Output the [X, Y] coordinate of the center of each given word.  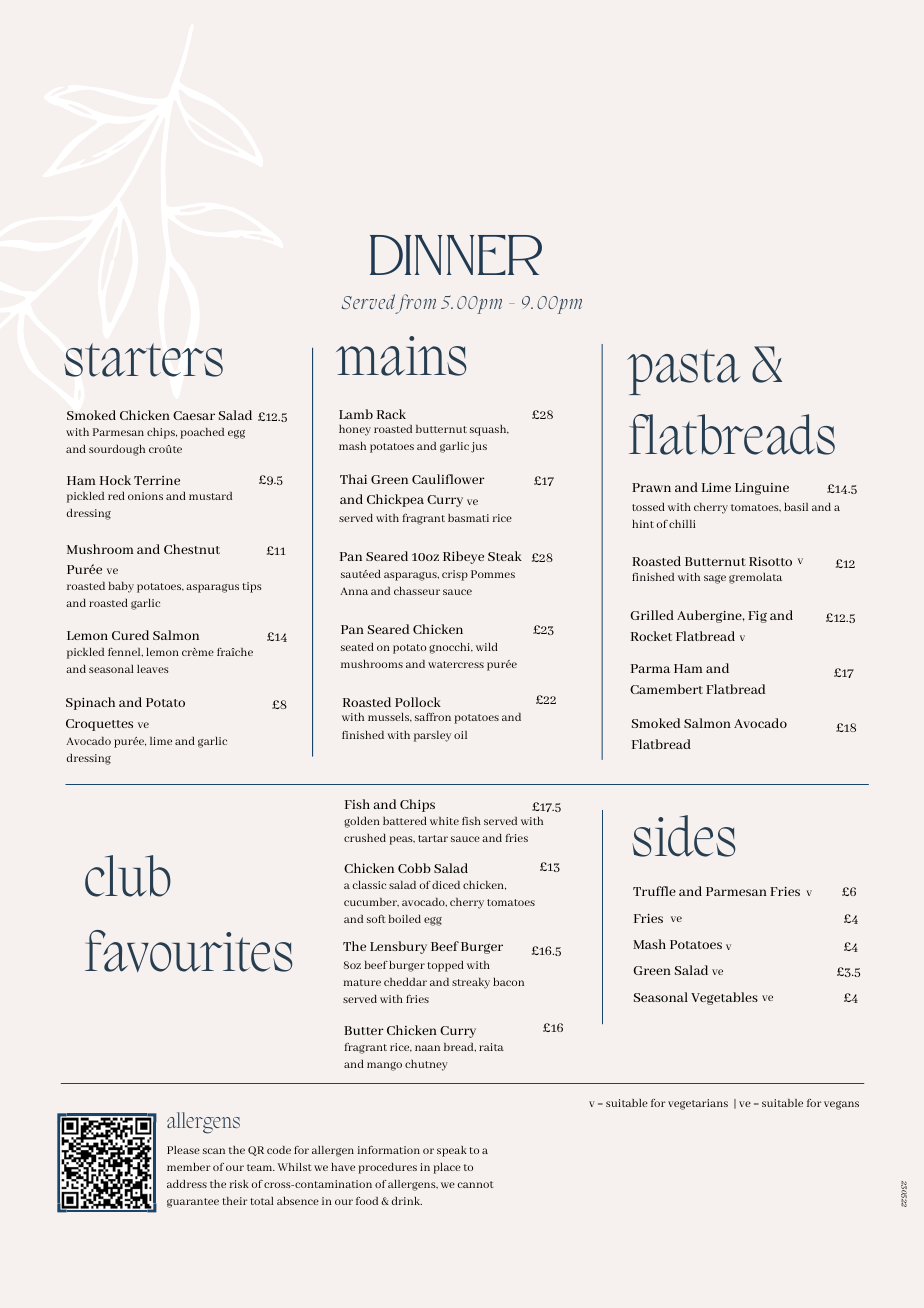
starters [143, 360]
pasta [683, 372]
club [128, 876]
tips [252, 587]
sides [683, 836]
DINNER [456, 255]
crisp [455, 575]
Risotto [770, 561]
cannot [475, 1184]
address [187, 1184]
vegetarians [698, 1104]
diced [446, 885]
